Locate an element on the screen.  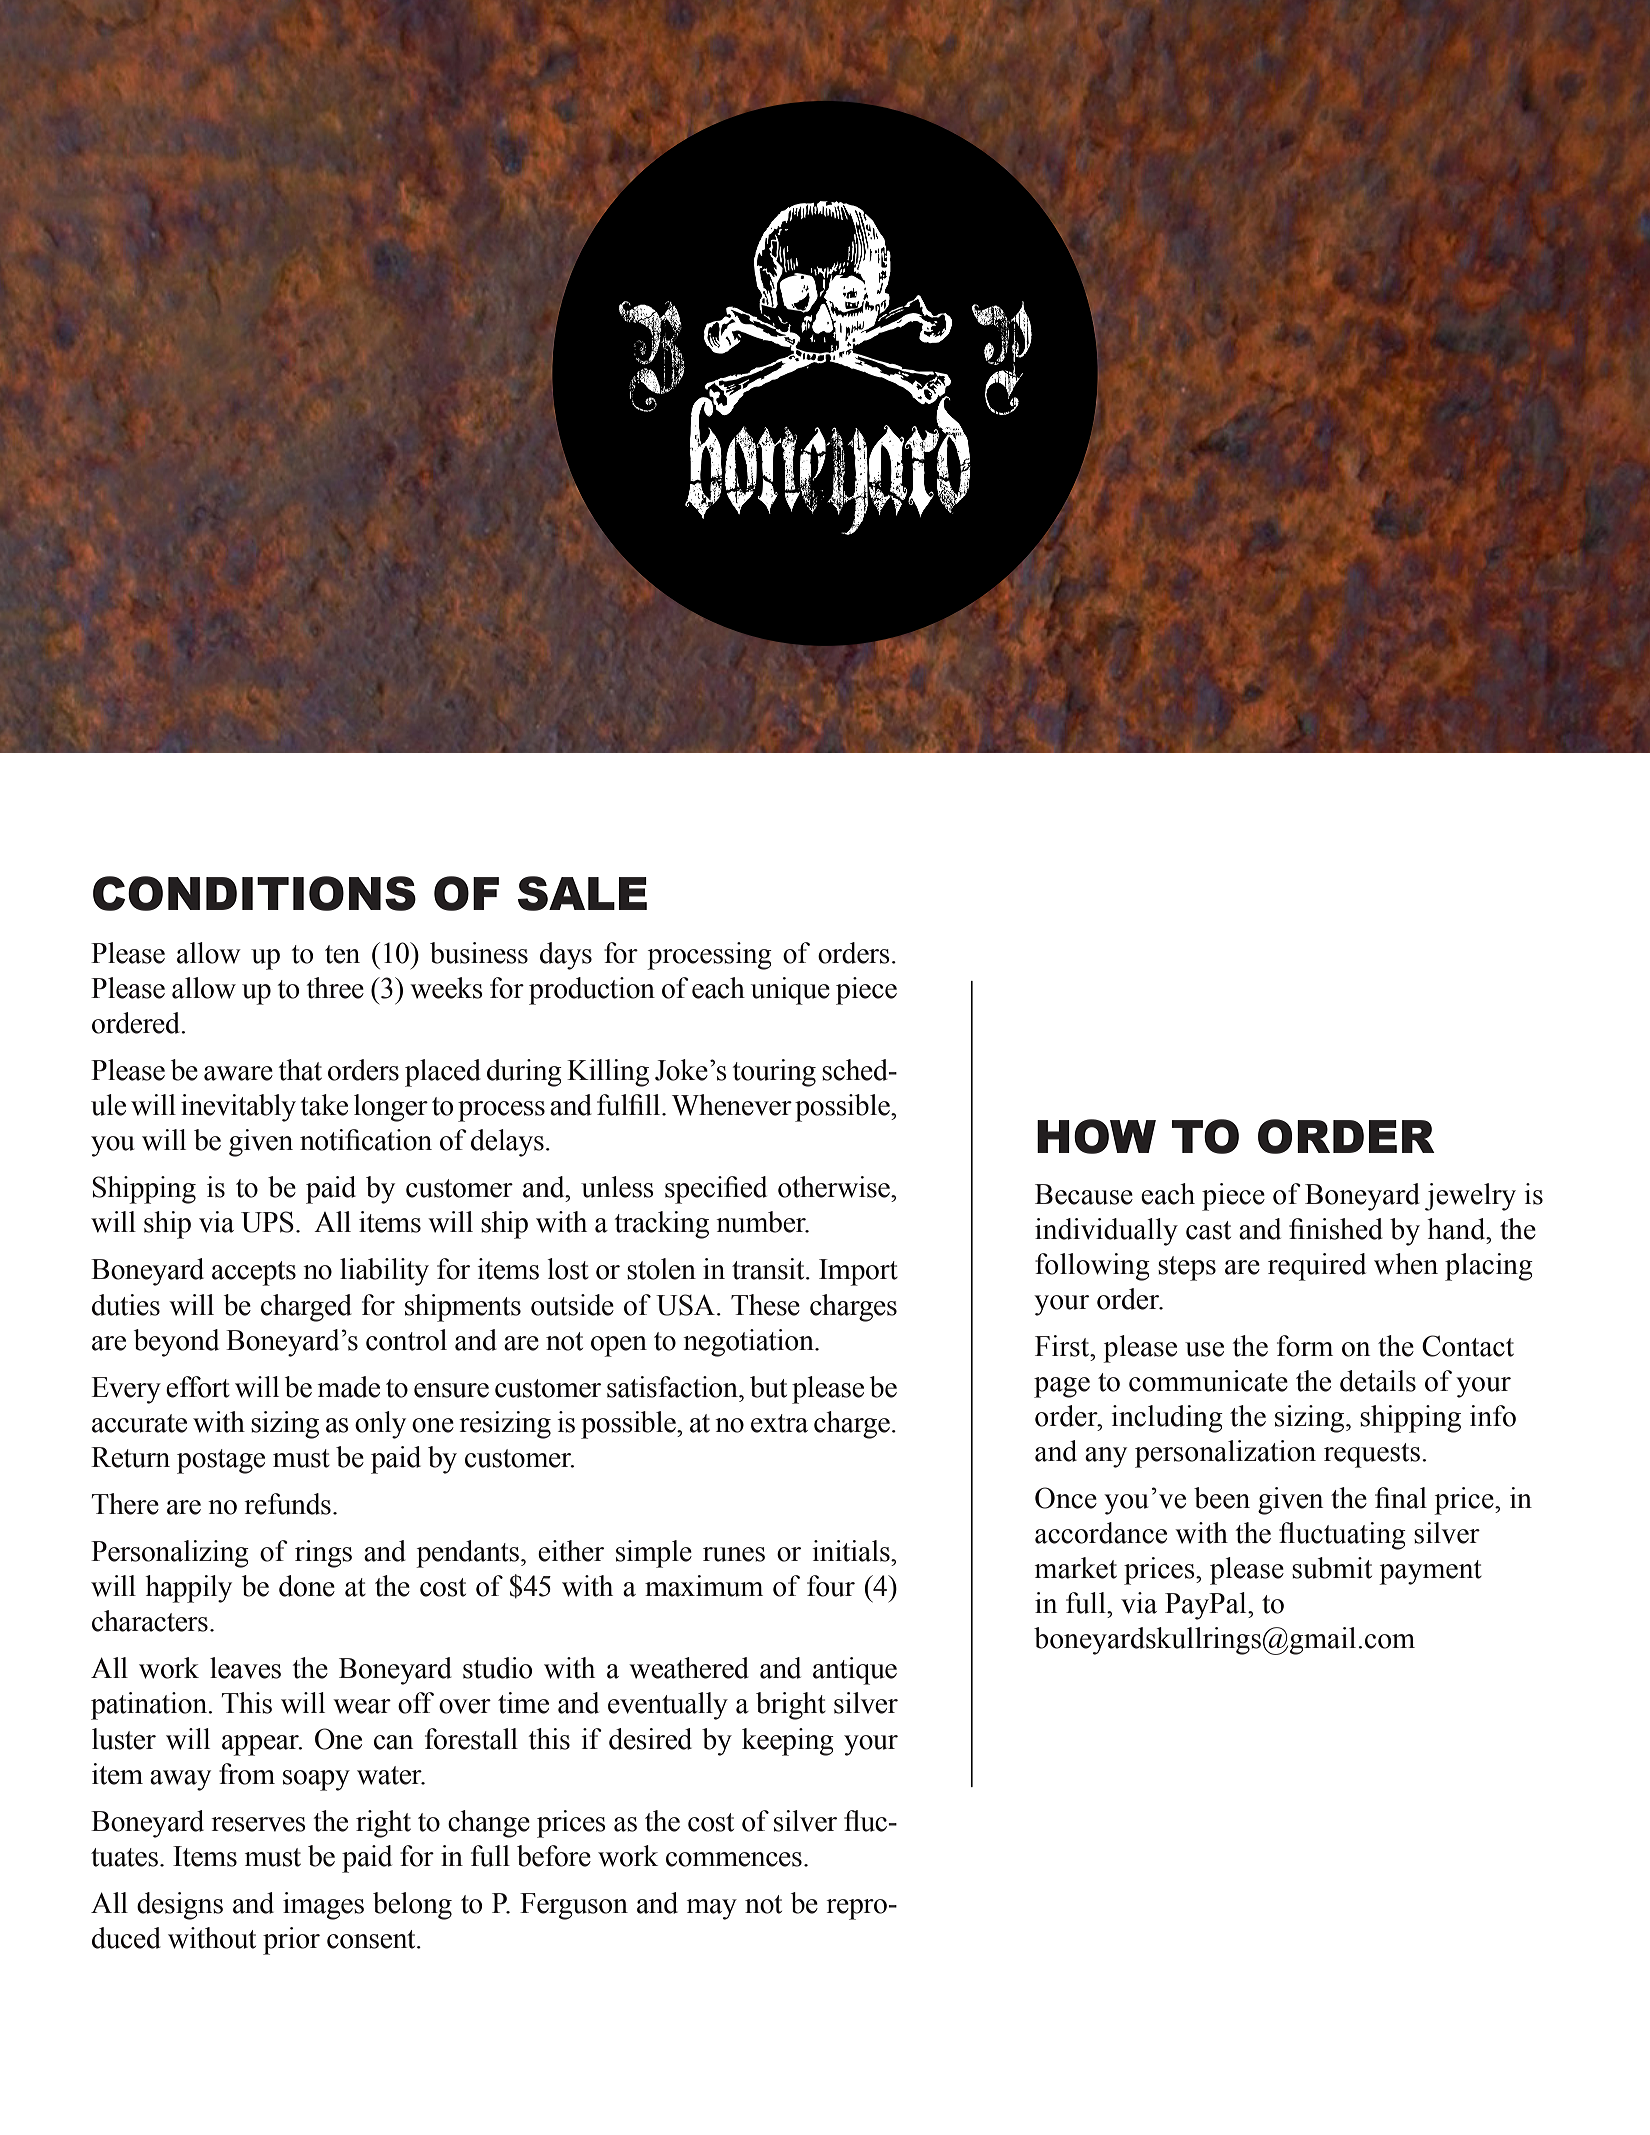
submit is located at coordinates (1332, 1568).
